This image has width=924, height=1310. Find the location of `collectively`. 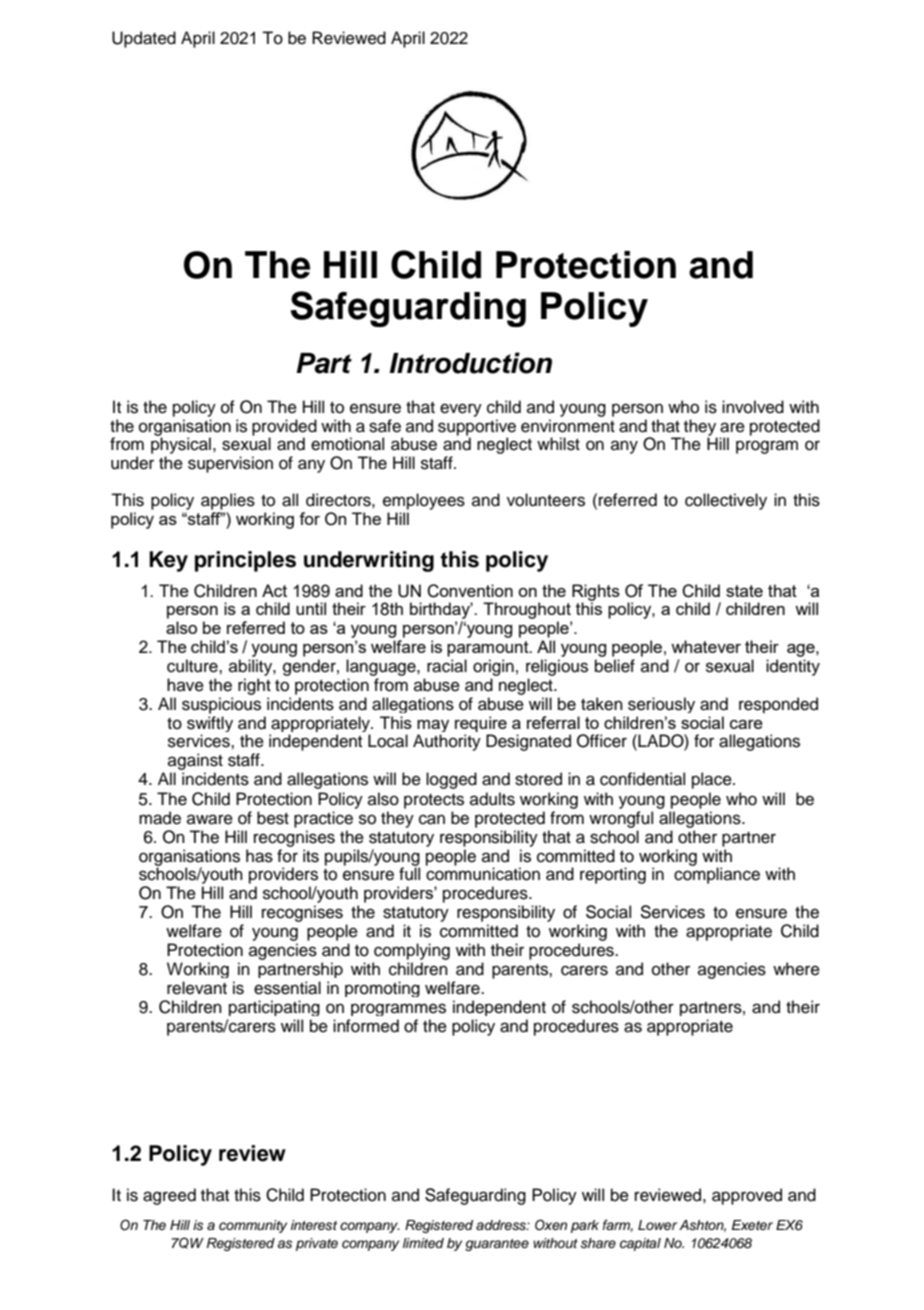

collectively is located at coordinates (726, 501).
